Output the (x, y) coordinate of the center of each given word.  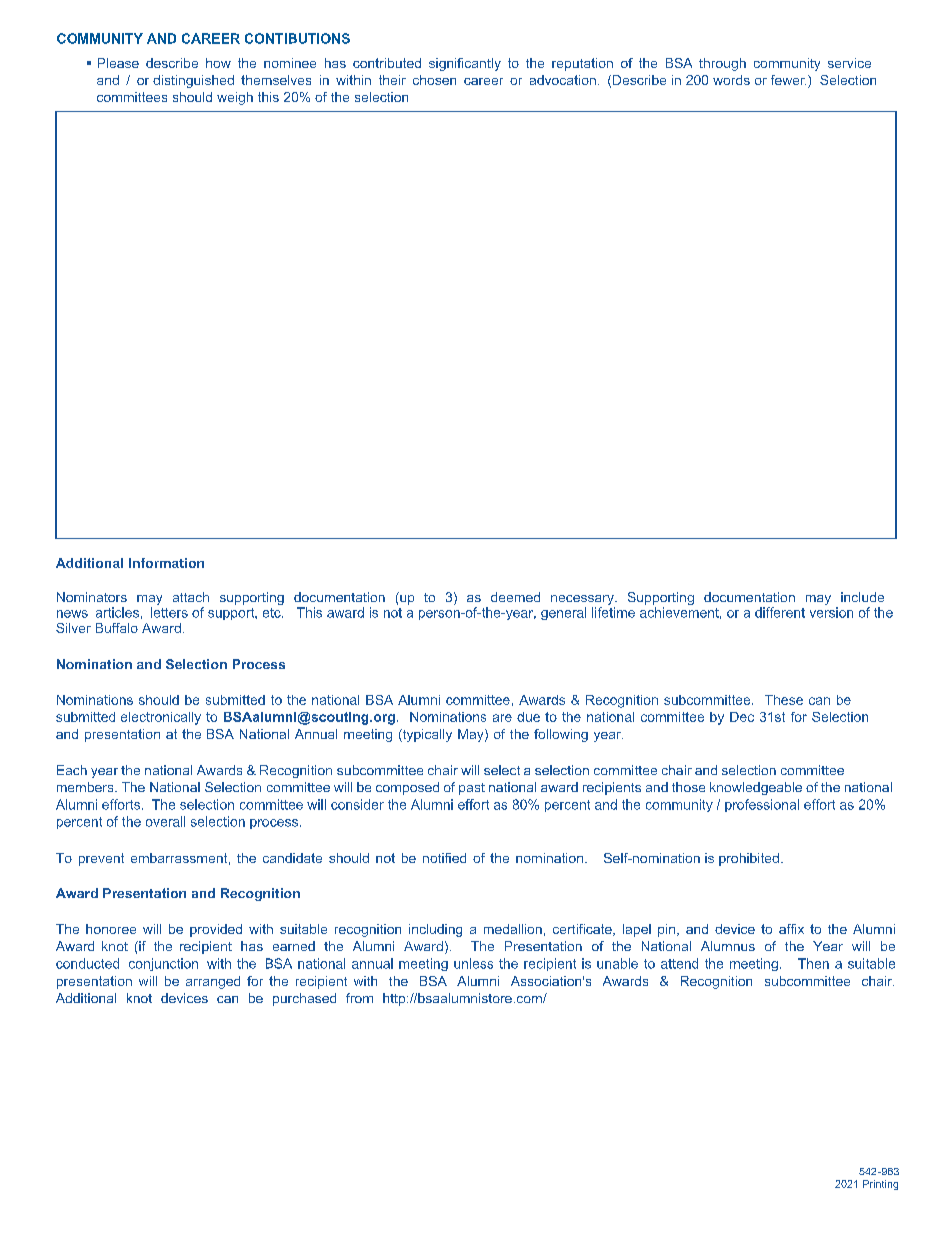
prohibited (749, 859)
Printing (880, 1185)
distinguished (193, 81)
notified (444, 858)
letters (169, 612)
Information (166, 563)
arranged (213, 982)
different (780, 612)
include (862, 597)
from (359, 998)
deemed (515, 597)
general (563, 613)
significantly (465, 64)
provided (216, 930)
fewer (788, 80)
